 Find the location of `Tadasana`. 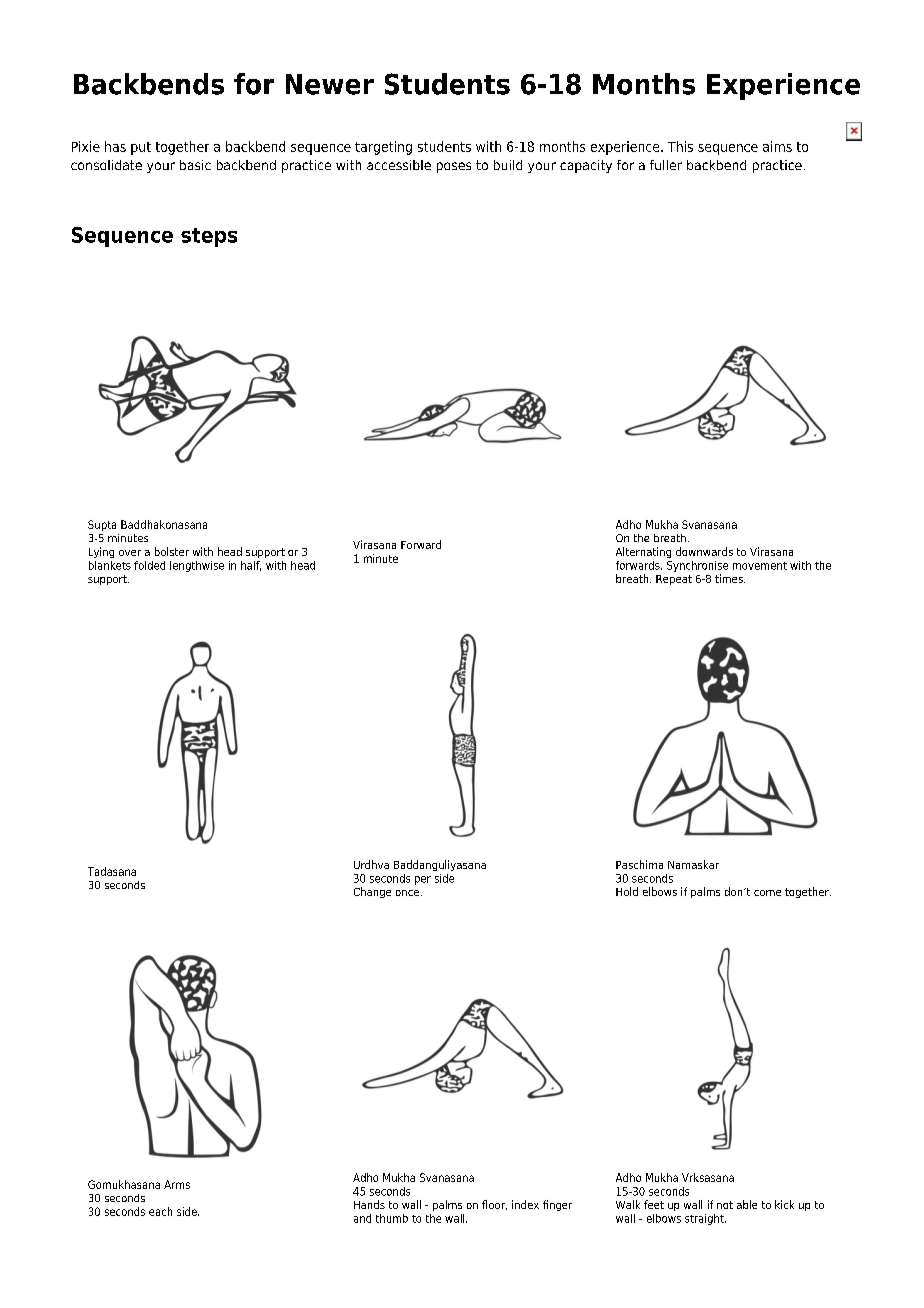

Tadasana is located at coordinates (112, 871).
